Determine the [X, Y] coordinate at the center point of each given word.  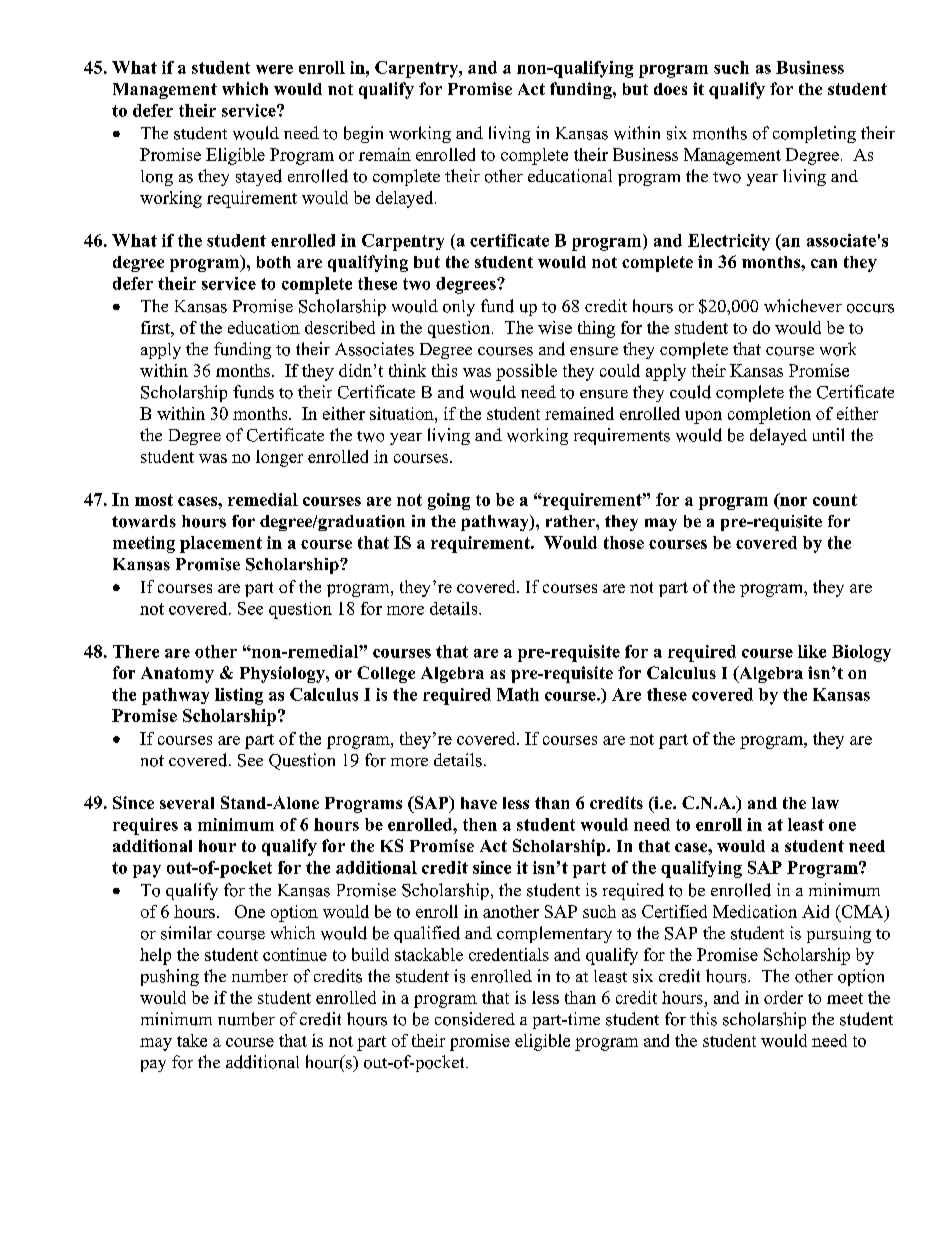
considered [475, 1019]
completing [814, 134]
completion [769, 415]
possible [526, 372]
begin [363, 134]
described [340, 327]
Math [518, 694]
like [812, 651]
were [274, 69]
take [192, 1040]
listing [239, 696]
